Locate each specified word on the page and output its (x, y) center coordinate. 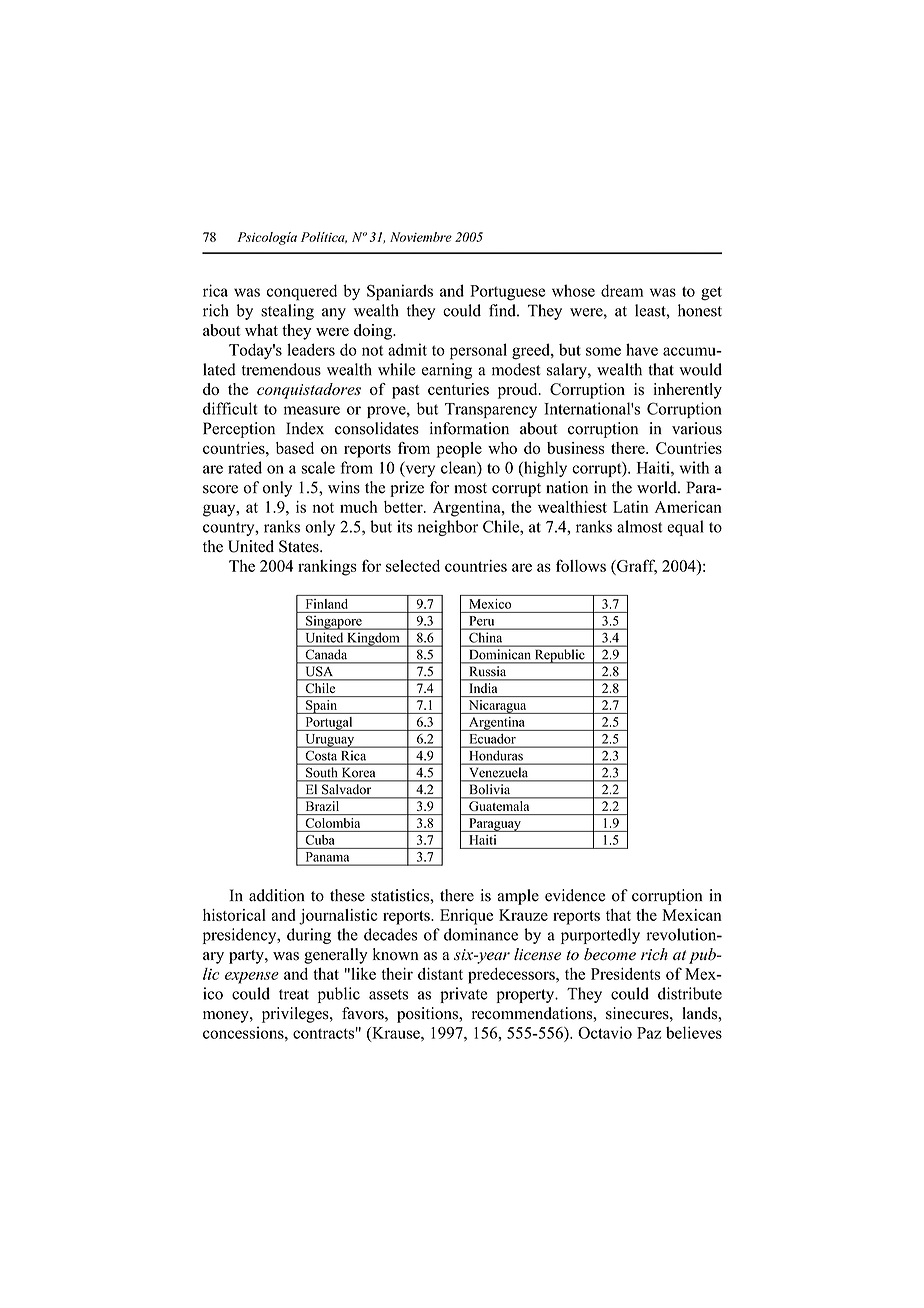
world (658, 487)
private (463, 995)
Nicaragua (497, 707)
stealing (287, 312)
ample (518, 897)
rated (245, 467)
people (459, 450)
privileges (296, 1015)
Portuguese (507, 293)
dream (622, 290)
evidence (575, 895)
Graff (636, 566)
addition (277, 895)
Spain (322, 707)
